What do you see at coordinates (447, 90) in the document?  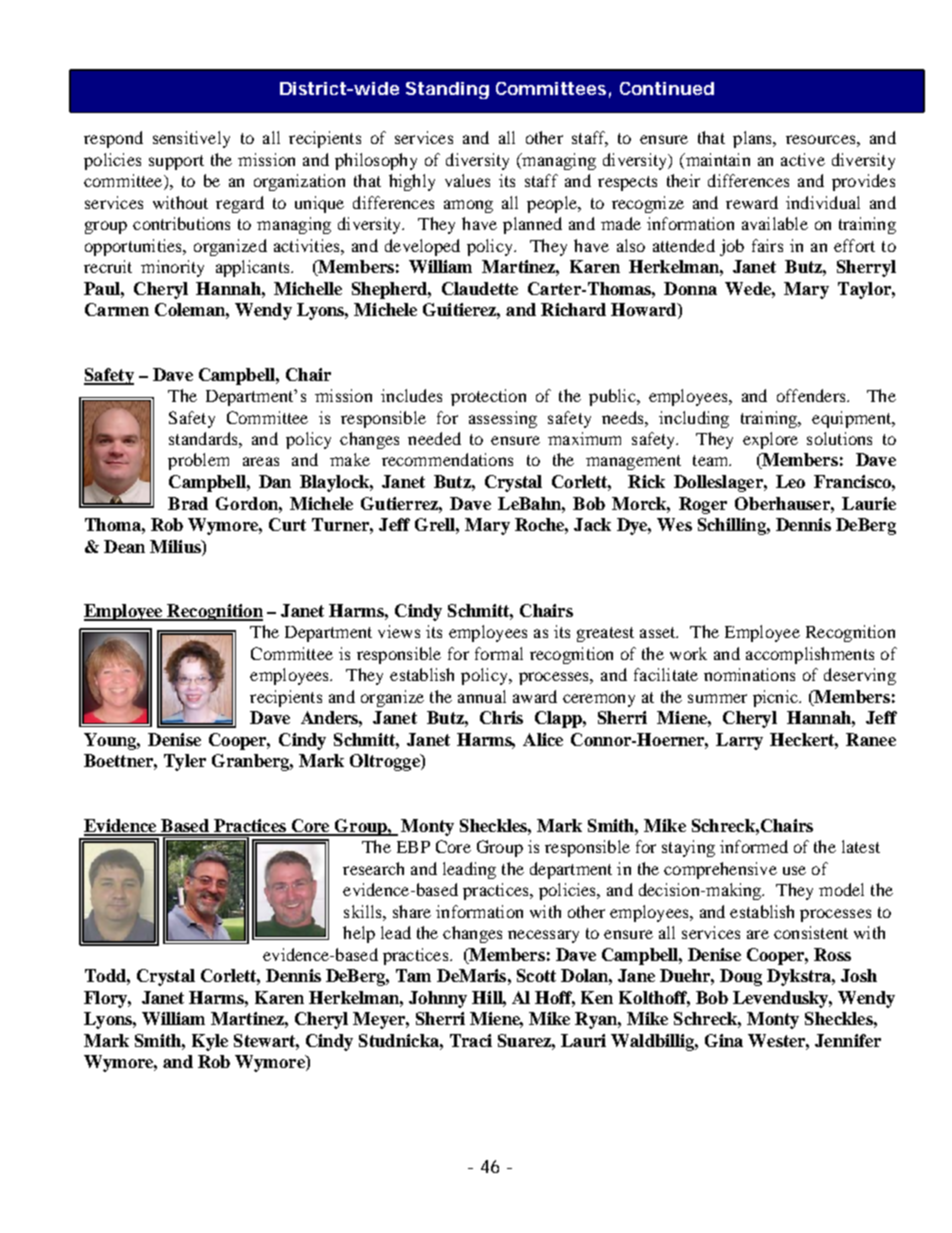 I see `Standing` at bounding box center [447, 90].
